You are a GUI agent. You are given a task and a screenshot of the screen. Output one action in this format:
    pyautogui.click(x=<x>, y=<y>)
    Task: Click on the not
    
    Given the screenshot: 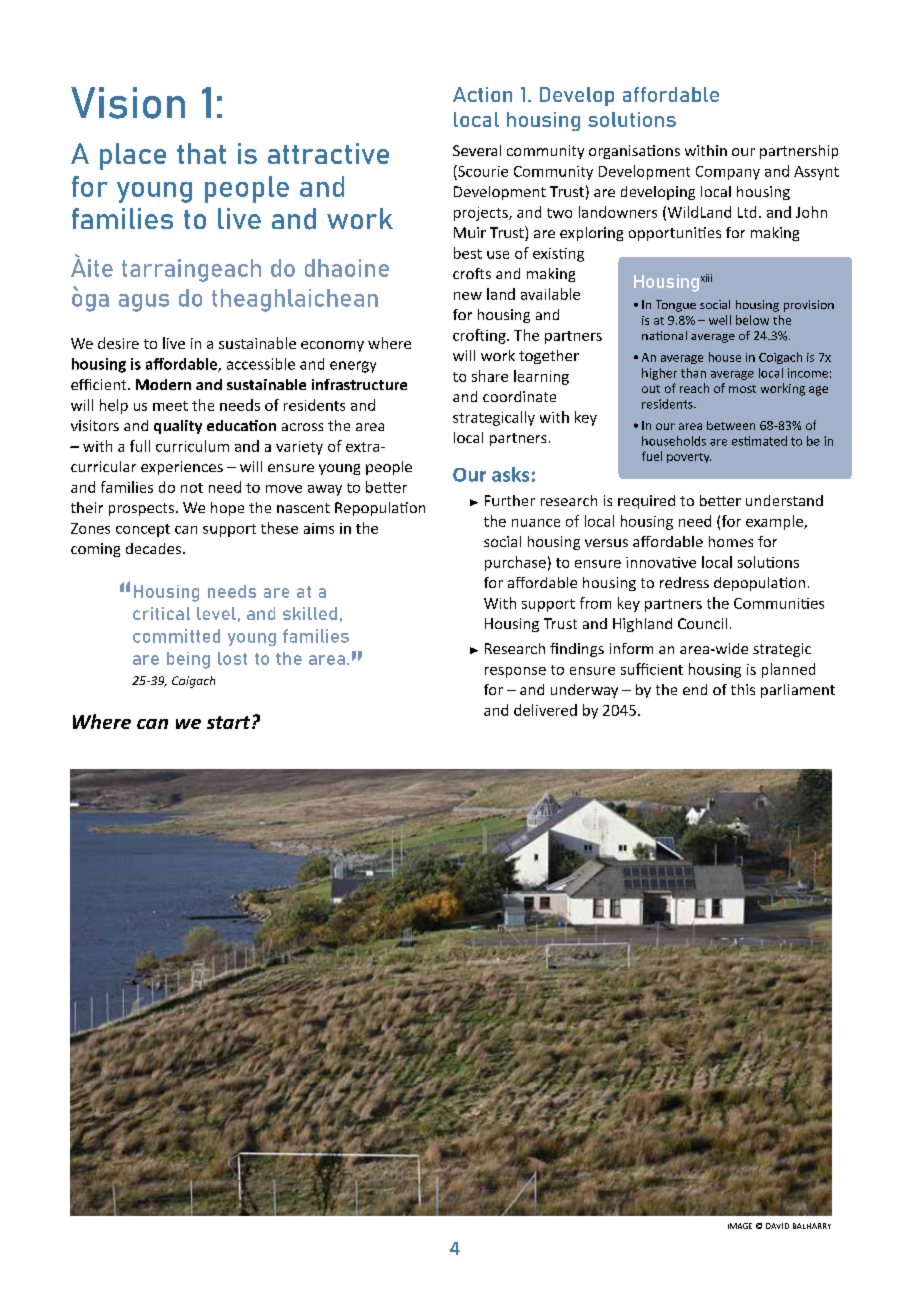 What is the action you would take?
    pyautogui.click(x=192, y=488)
